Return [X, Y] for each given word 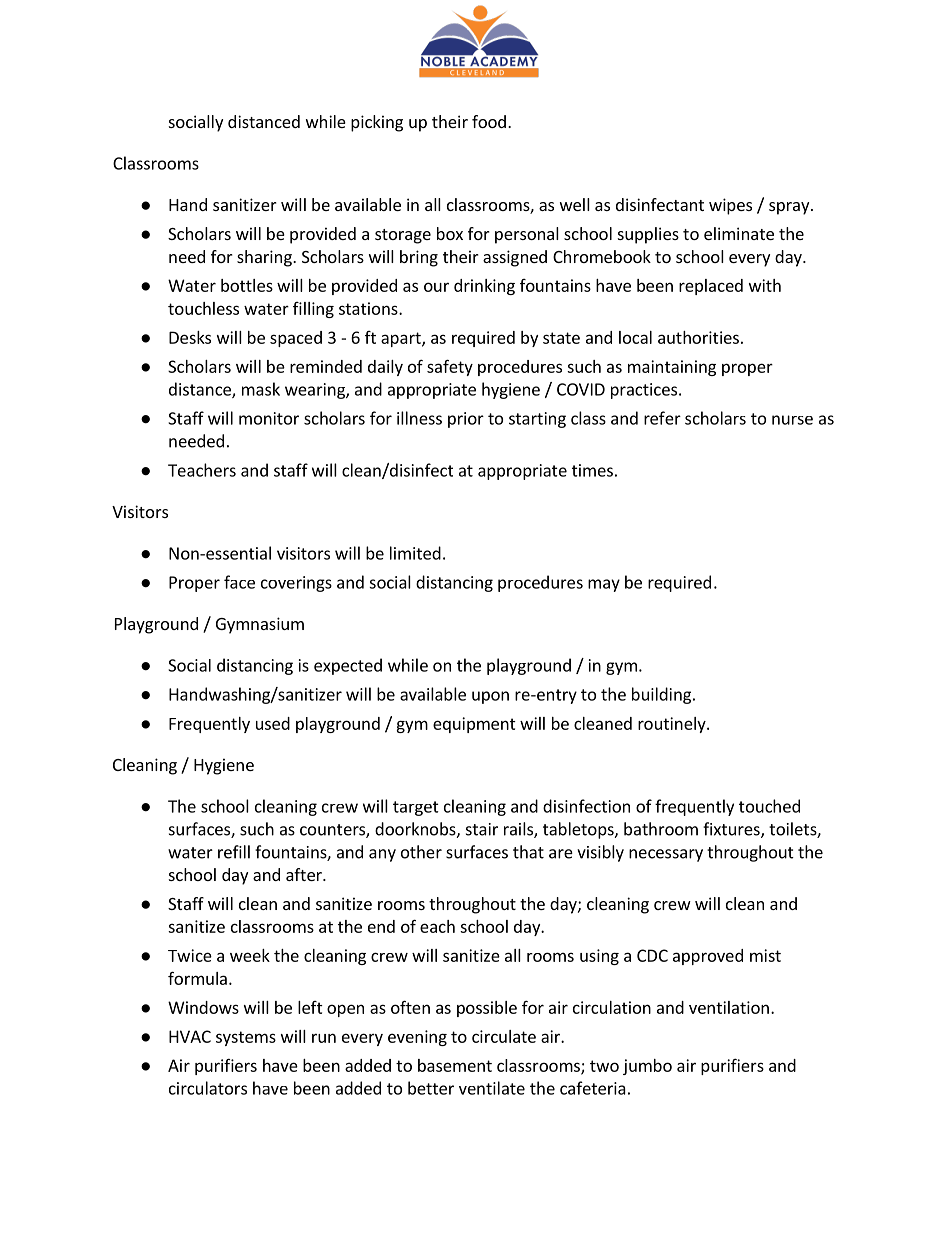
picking [377, 123]
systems [246, 1038]
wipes [730, 206]
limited [415, 553]
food [489, 121]
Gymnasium [260, 625]
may [604, 585]
